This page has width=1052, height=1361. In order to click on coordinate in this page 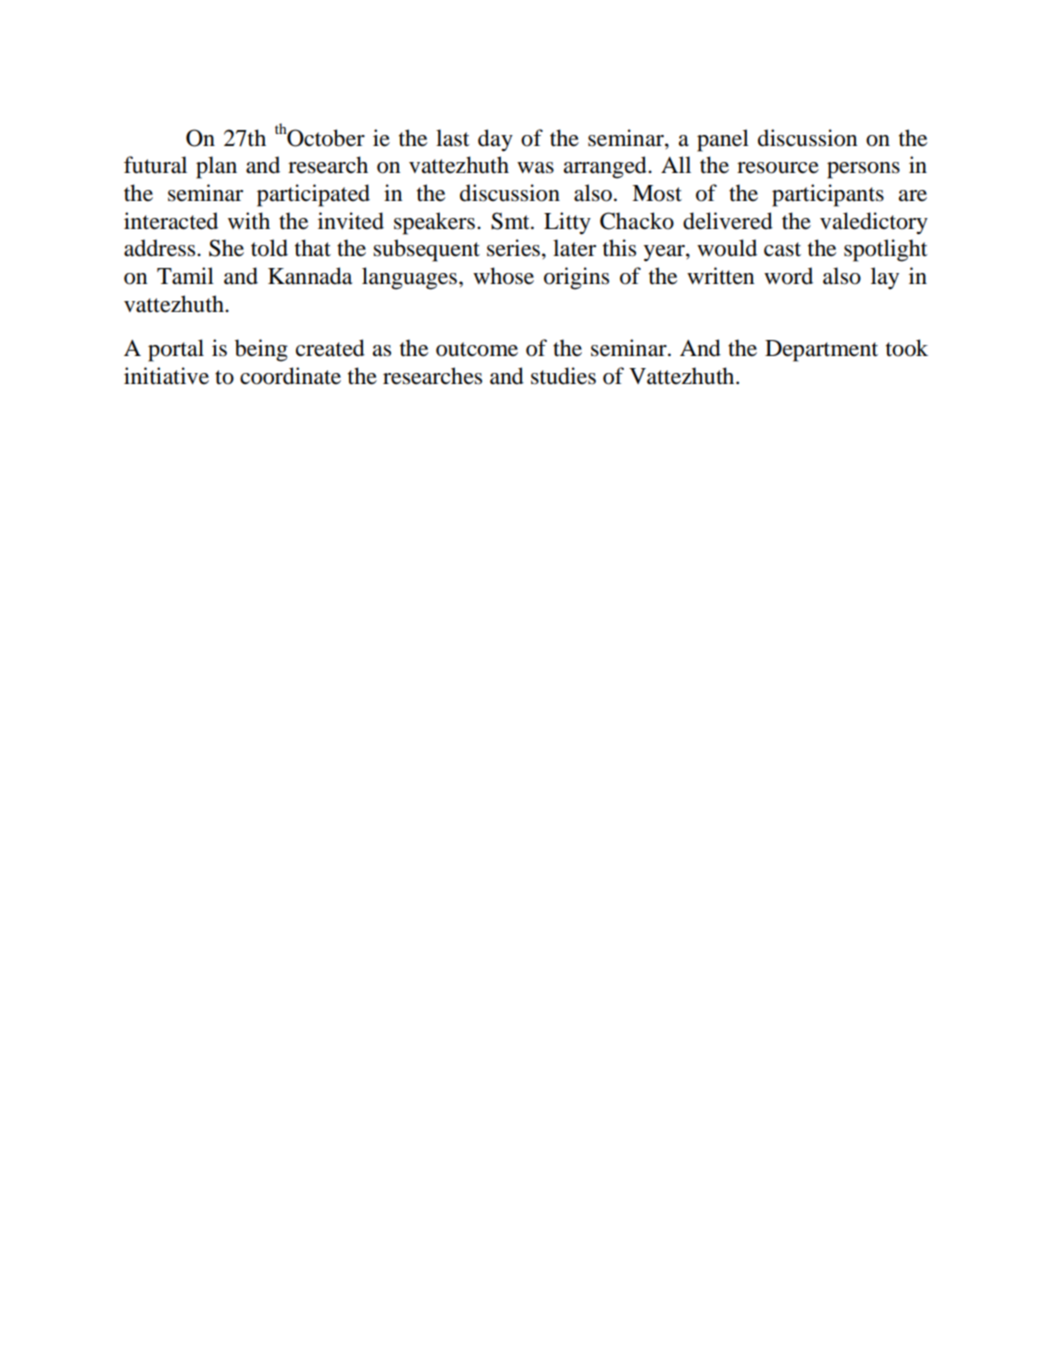, I will do `click(290, 376)`.
